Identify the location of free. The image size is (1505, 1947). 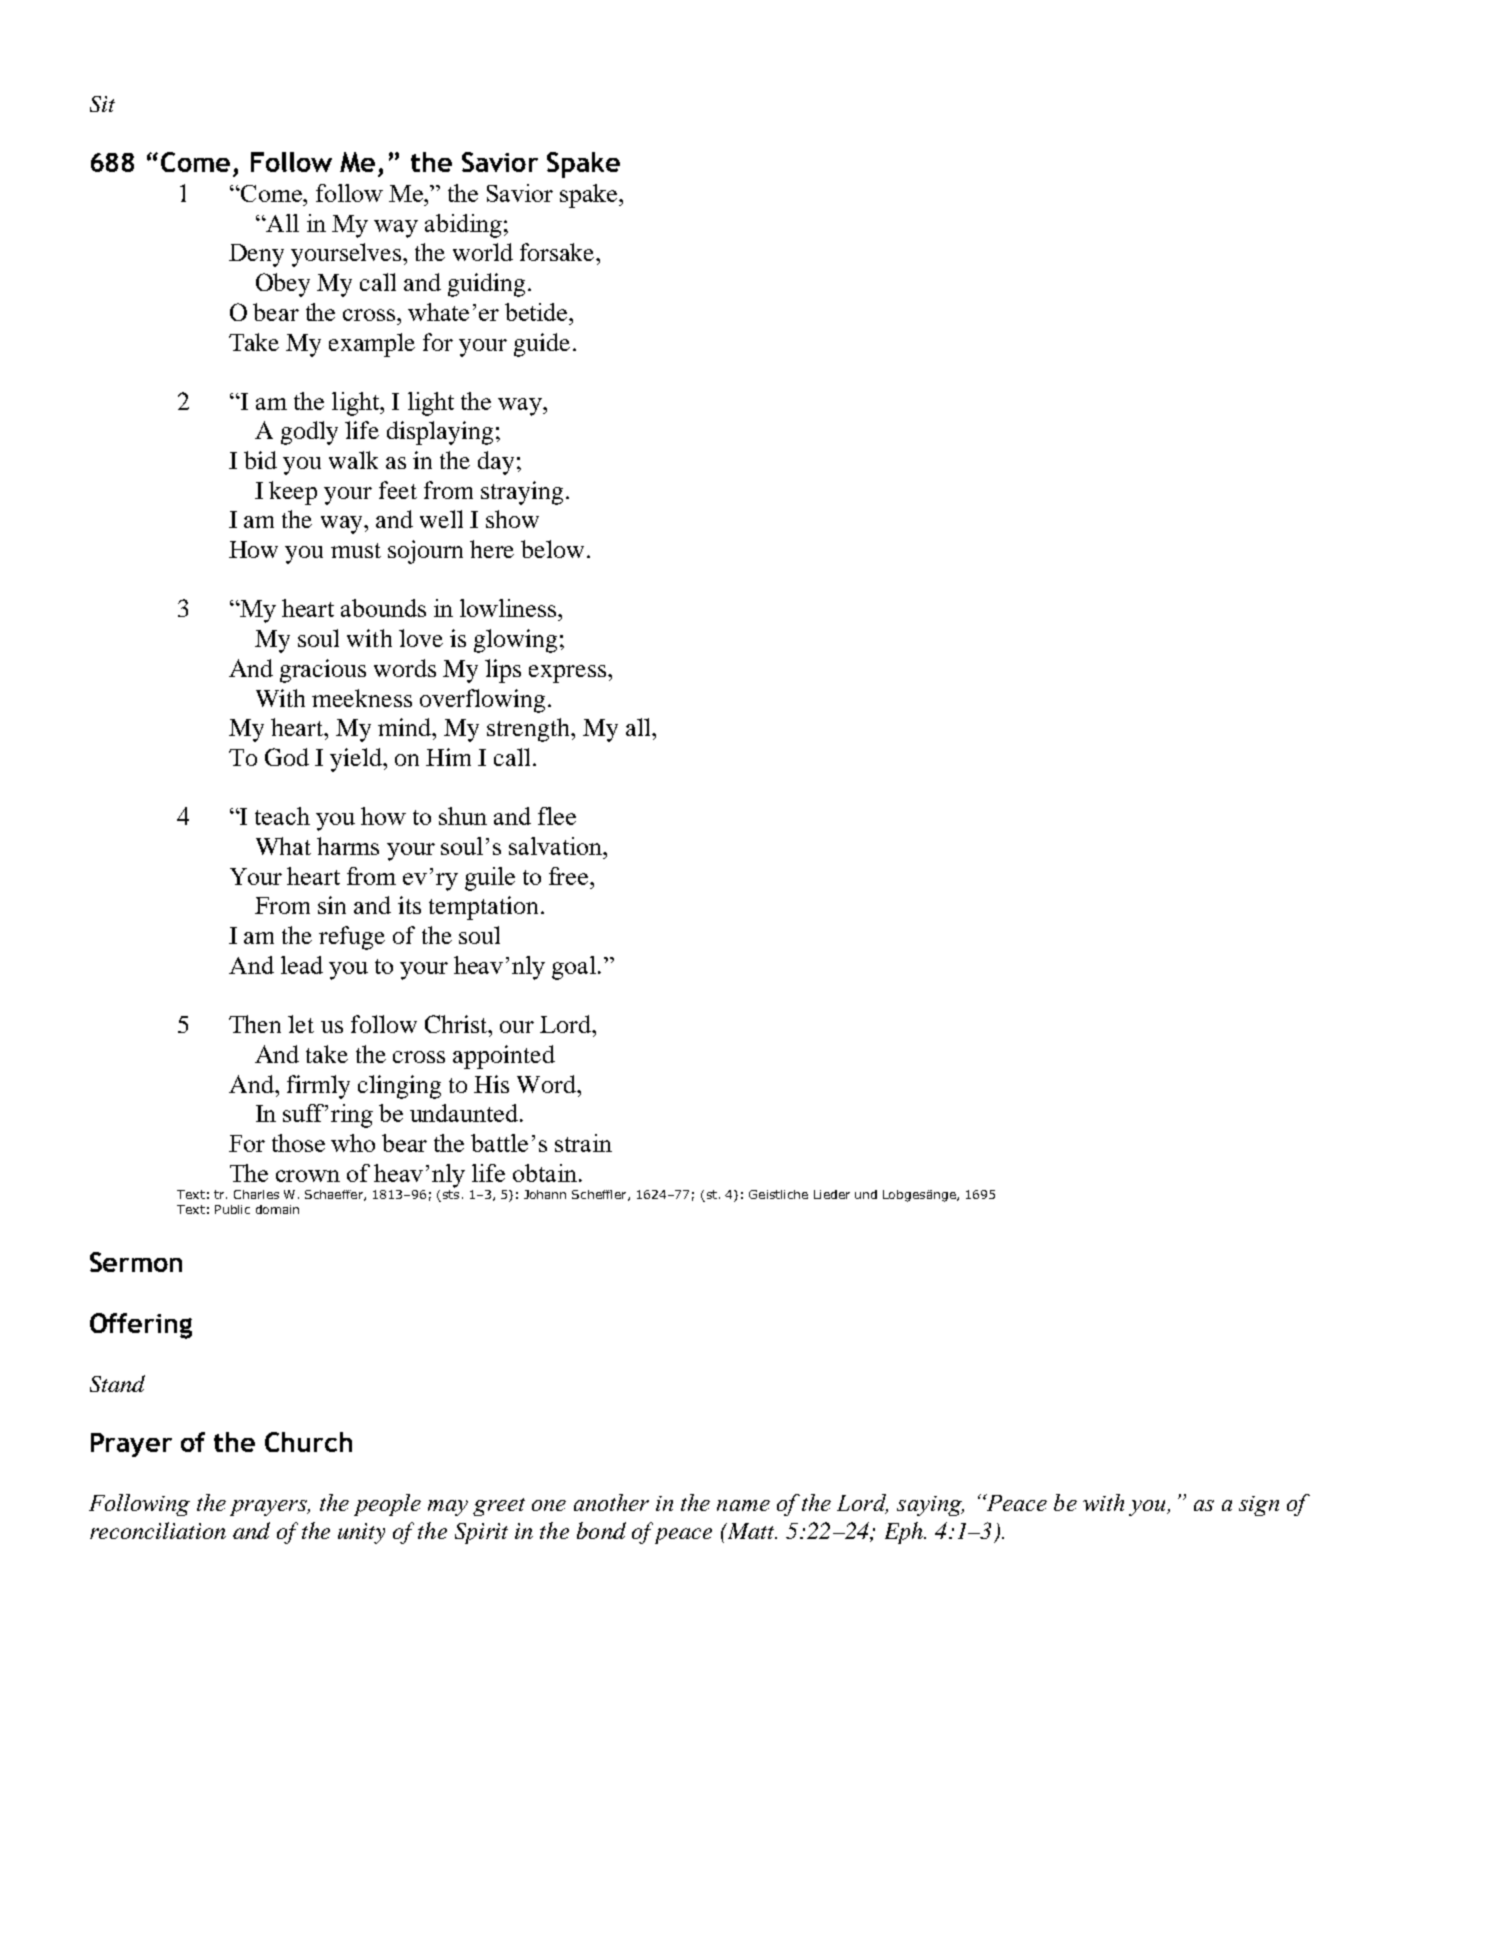
(570, 876).
